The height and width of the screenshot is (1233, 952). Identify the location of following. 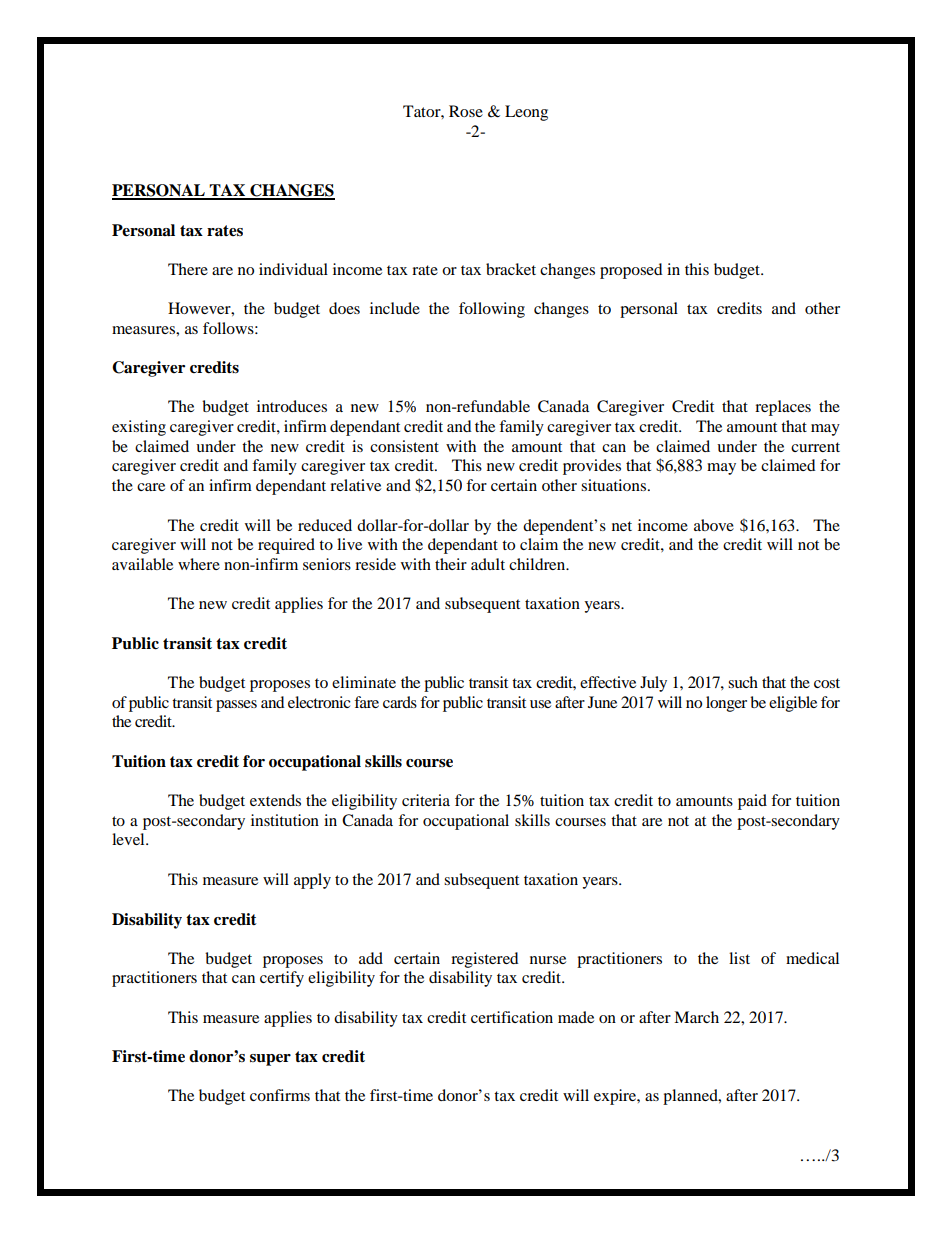
(492, 310).
